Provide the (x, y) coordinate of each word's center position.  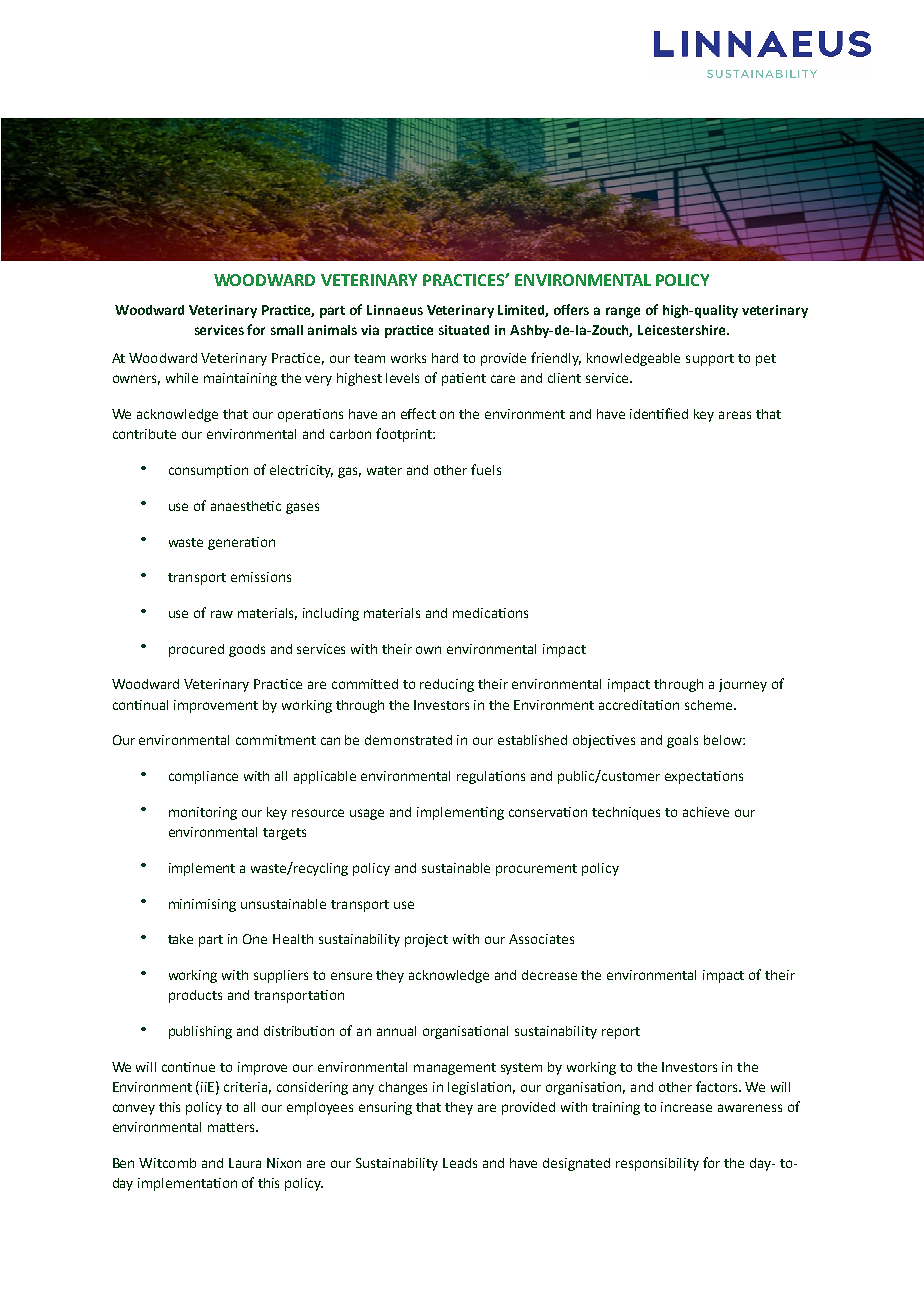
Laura (245, 1163)
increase (686, 1107)
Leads (460, 1163)
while (182, 378)
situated (464, 330)
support (710, 360)
